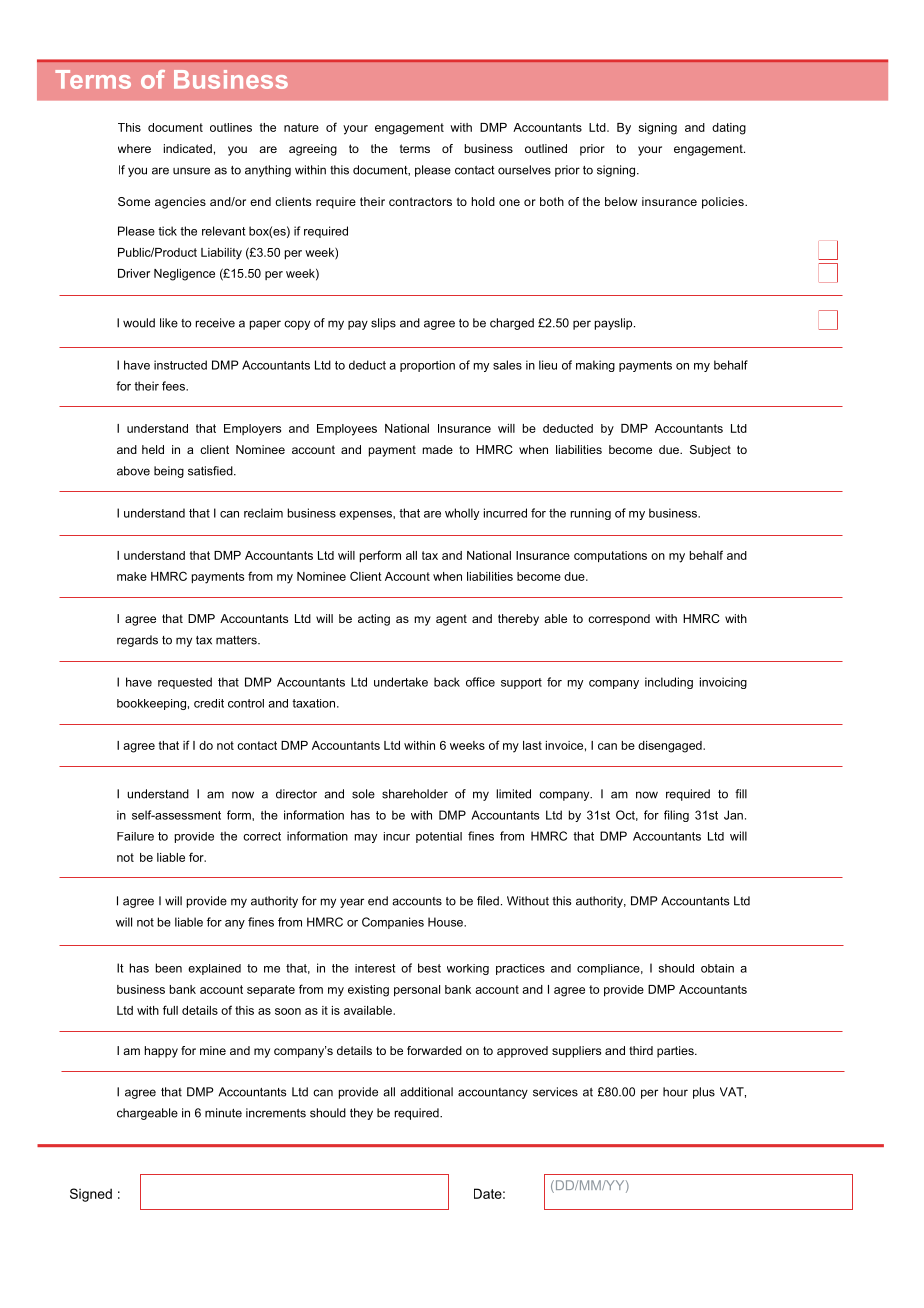 Image resolution: width=924 pixels, height=1308 pixels. What do you see at coordinates (439, 837) in the page?
I see `potential` at bounding box center [439, 837].
